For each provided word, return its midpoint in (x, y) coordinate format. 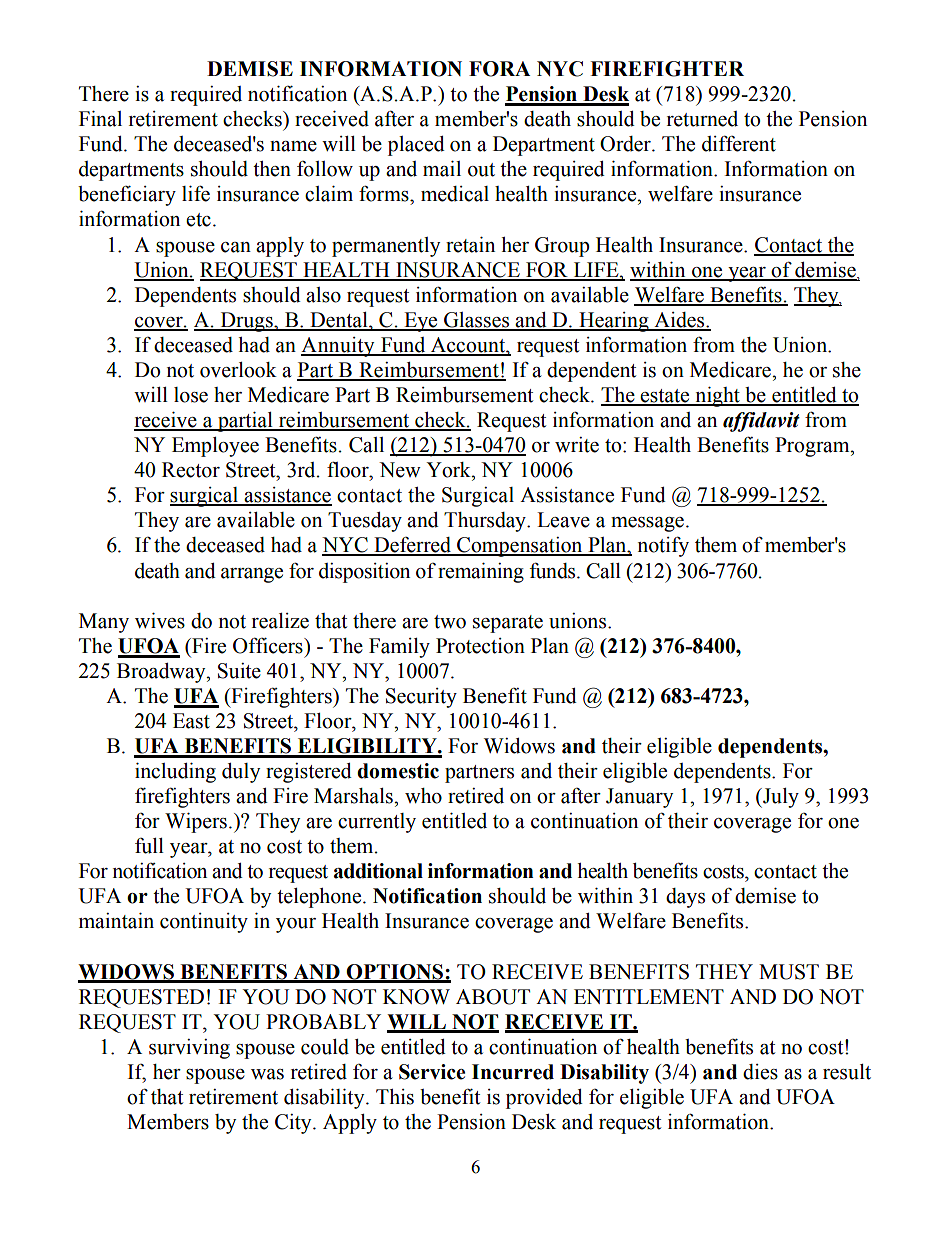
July (780, 798)
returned (702, 119)
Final (100, 119)
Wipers (196, 823)
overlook (238, 370)
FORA (499, 69)
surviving (189, 1049)
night (717, 397)
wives (160, 621)
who (423, 796)
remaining (481, 573)
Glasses (477, 321)
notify (663, 546)
